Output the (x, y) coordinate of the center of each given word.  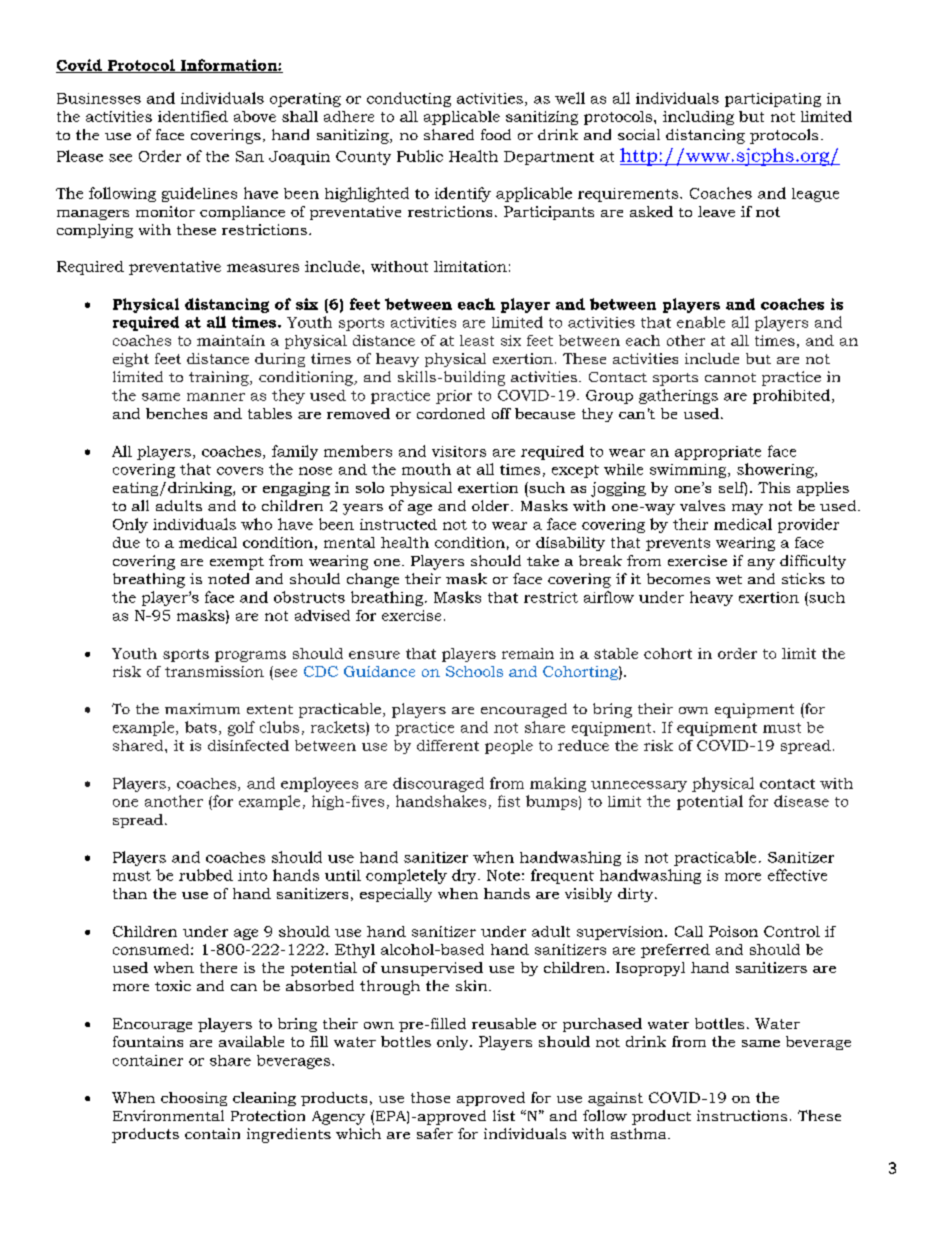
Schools (474, 671)
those (430, 1097)
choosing (194, 1099)
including (698, 118)
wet (729, 579)
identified (193, 116)
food (496, 134)
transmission (214, 671)
